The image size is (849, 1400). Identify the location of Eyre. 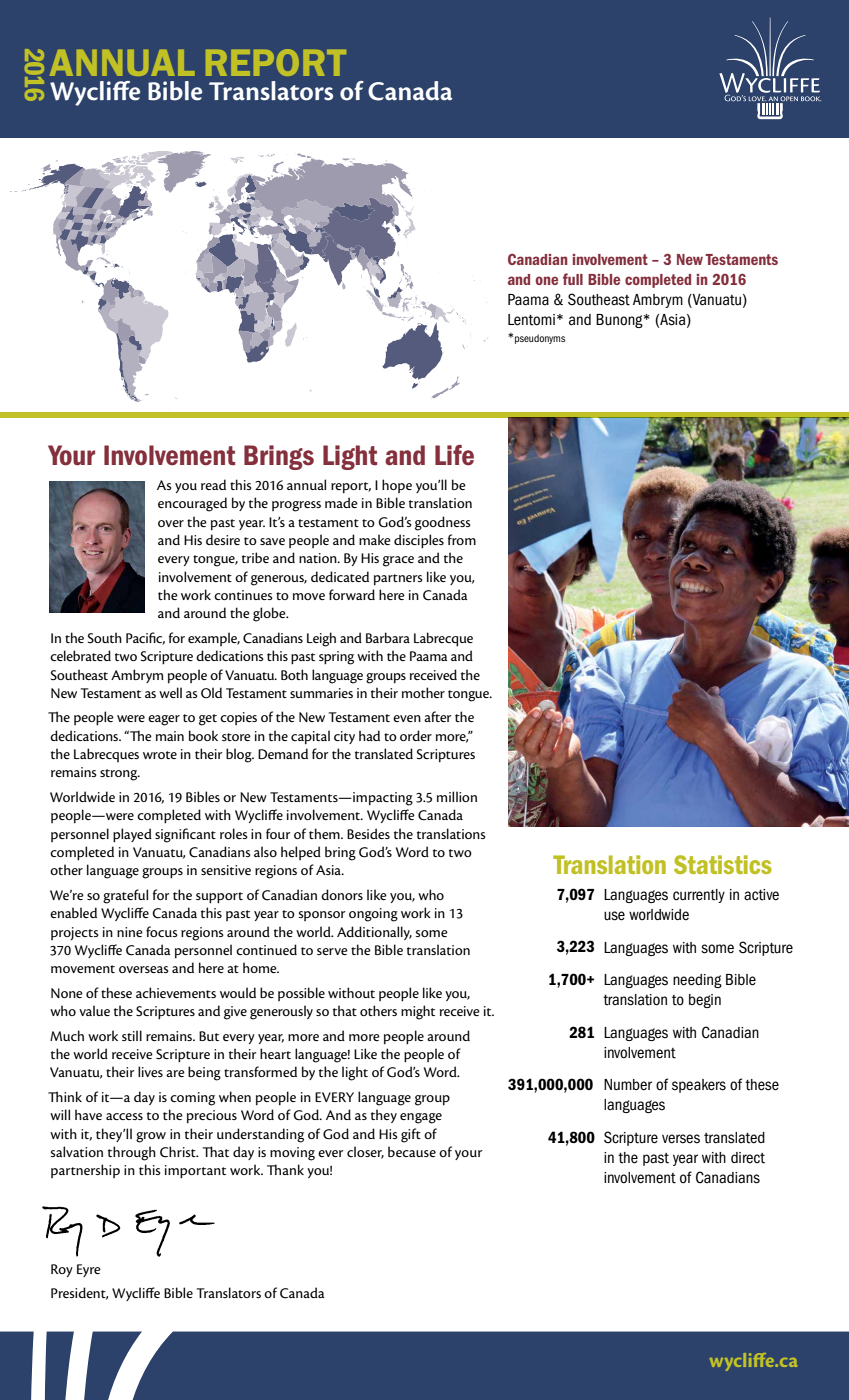
(89, 1270).
